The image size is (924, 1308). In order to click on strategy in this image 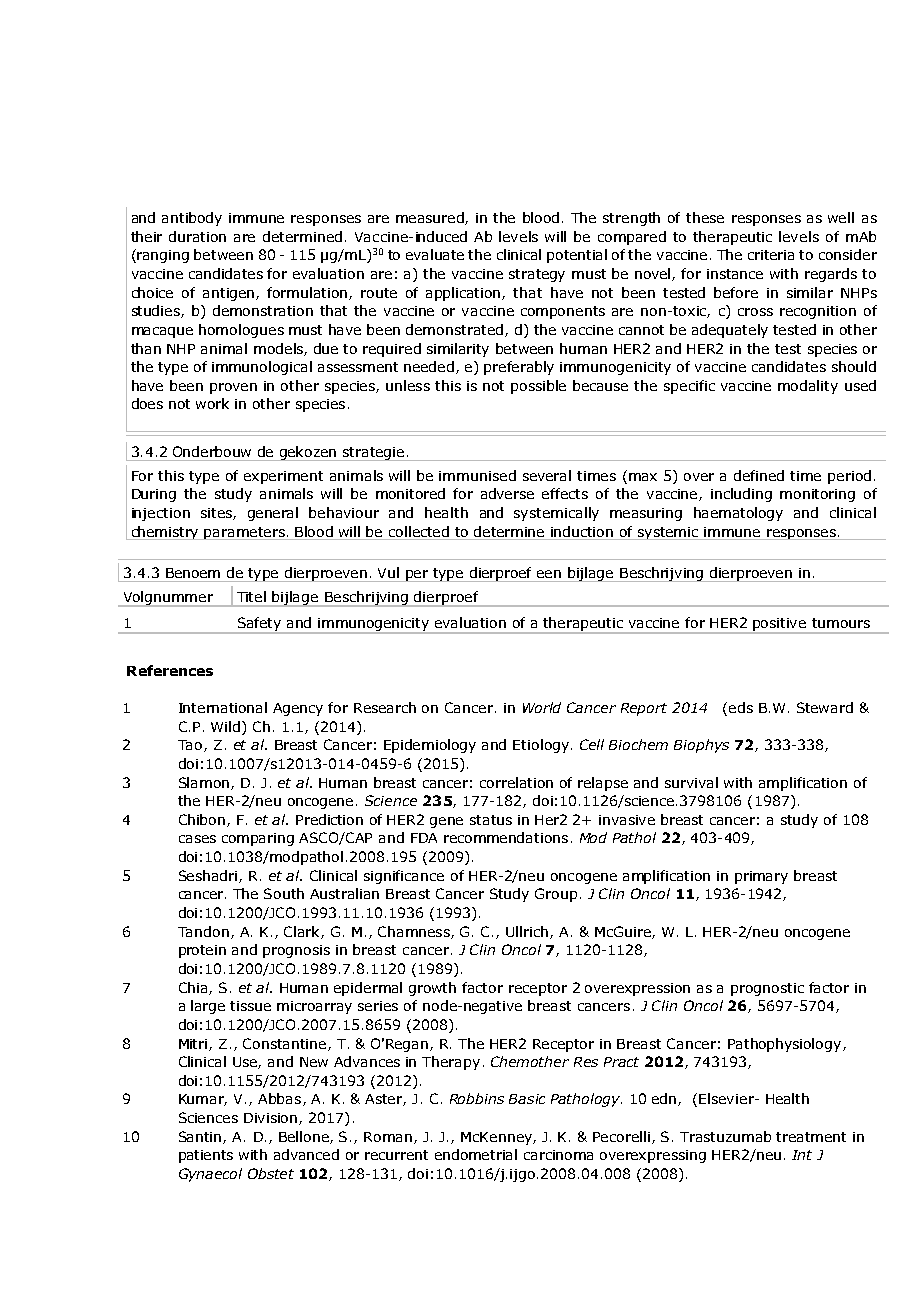, I will do `click(537, 275)`.
